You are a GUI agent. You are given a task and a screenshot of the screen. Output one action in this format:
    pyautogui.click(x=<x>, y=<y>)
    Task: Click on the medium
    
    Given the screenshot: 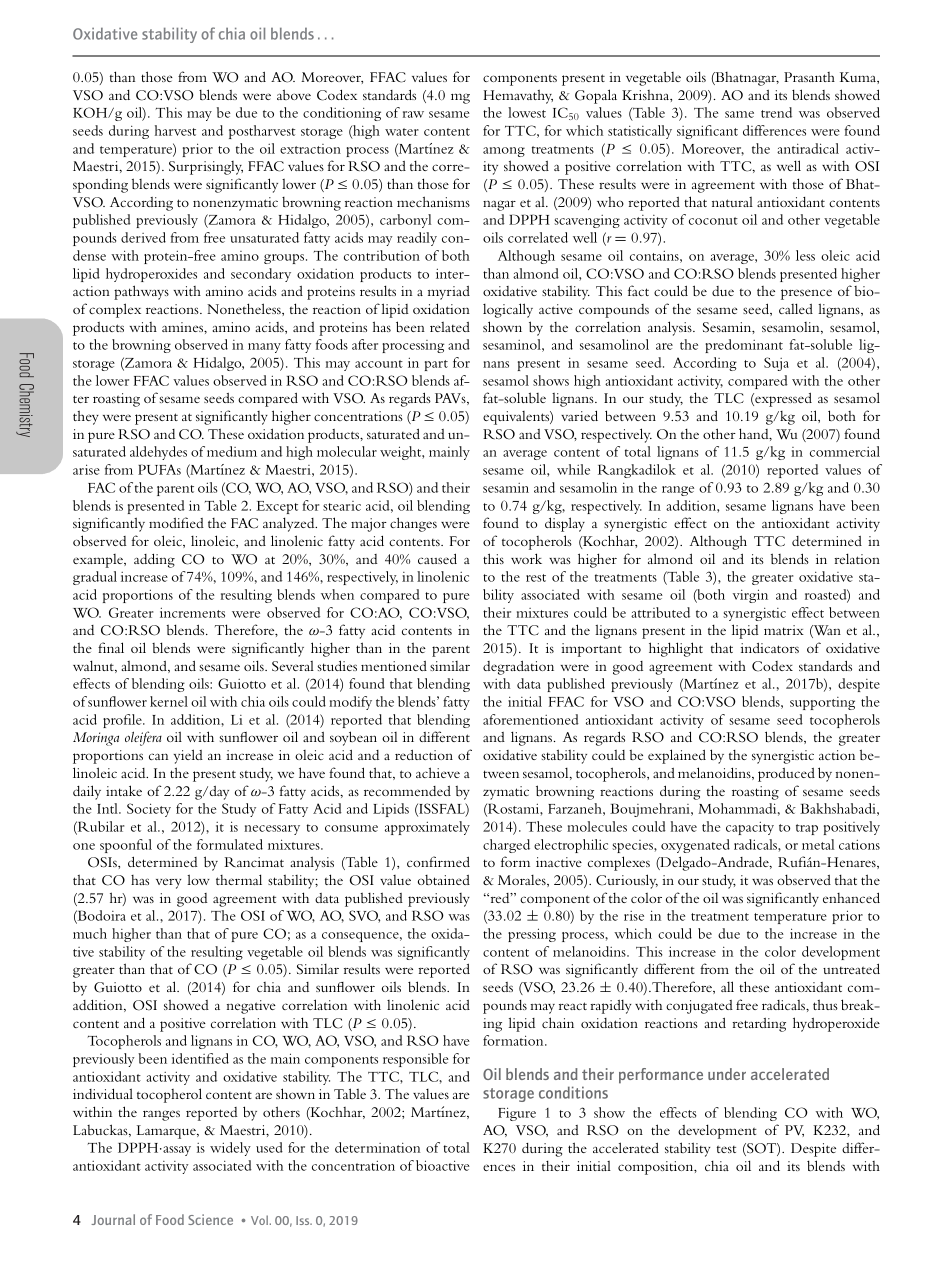 What is the action you would take?
    pyautogui.click(x=232, y=451)
